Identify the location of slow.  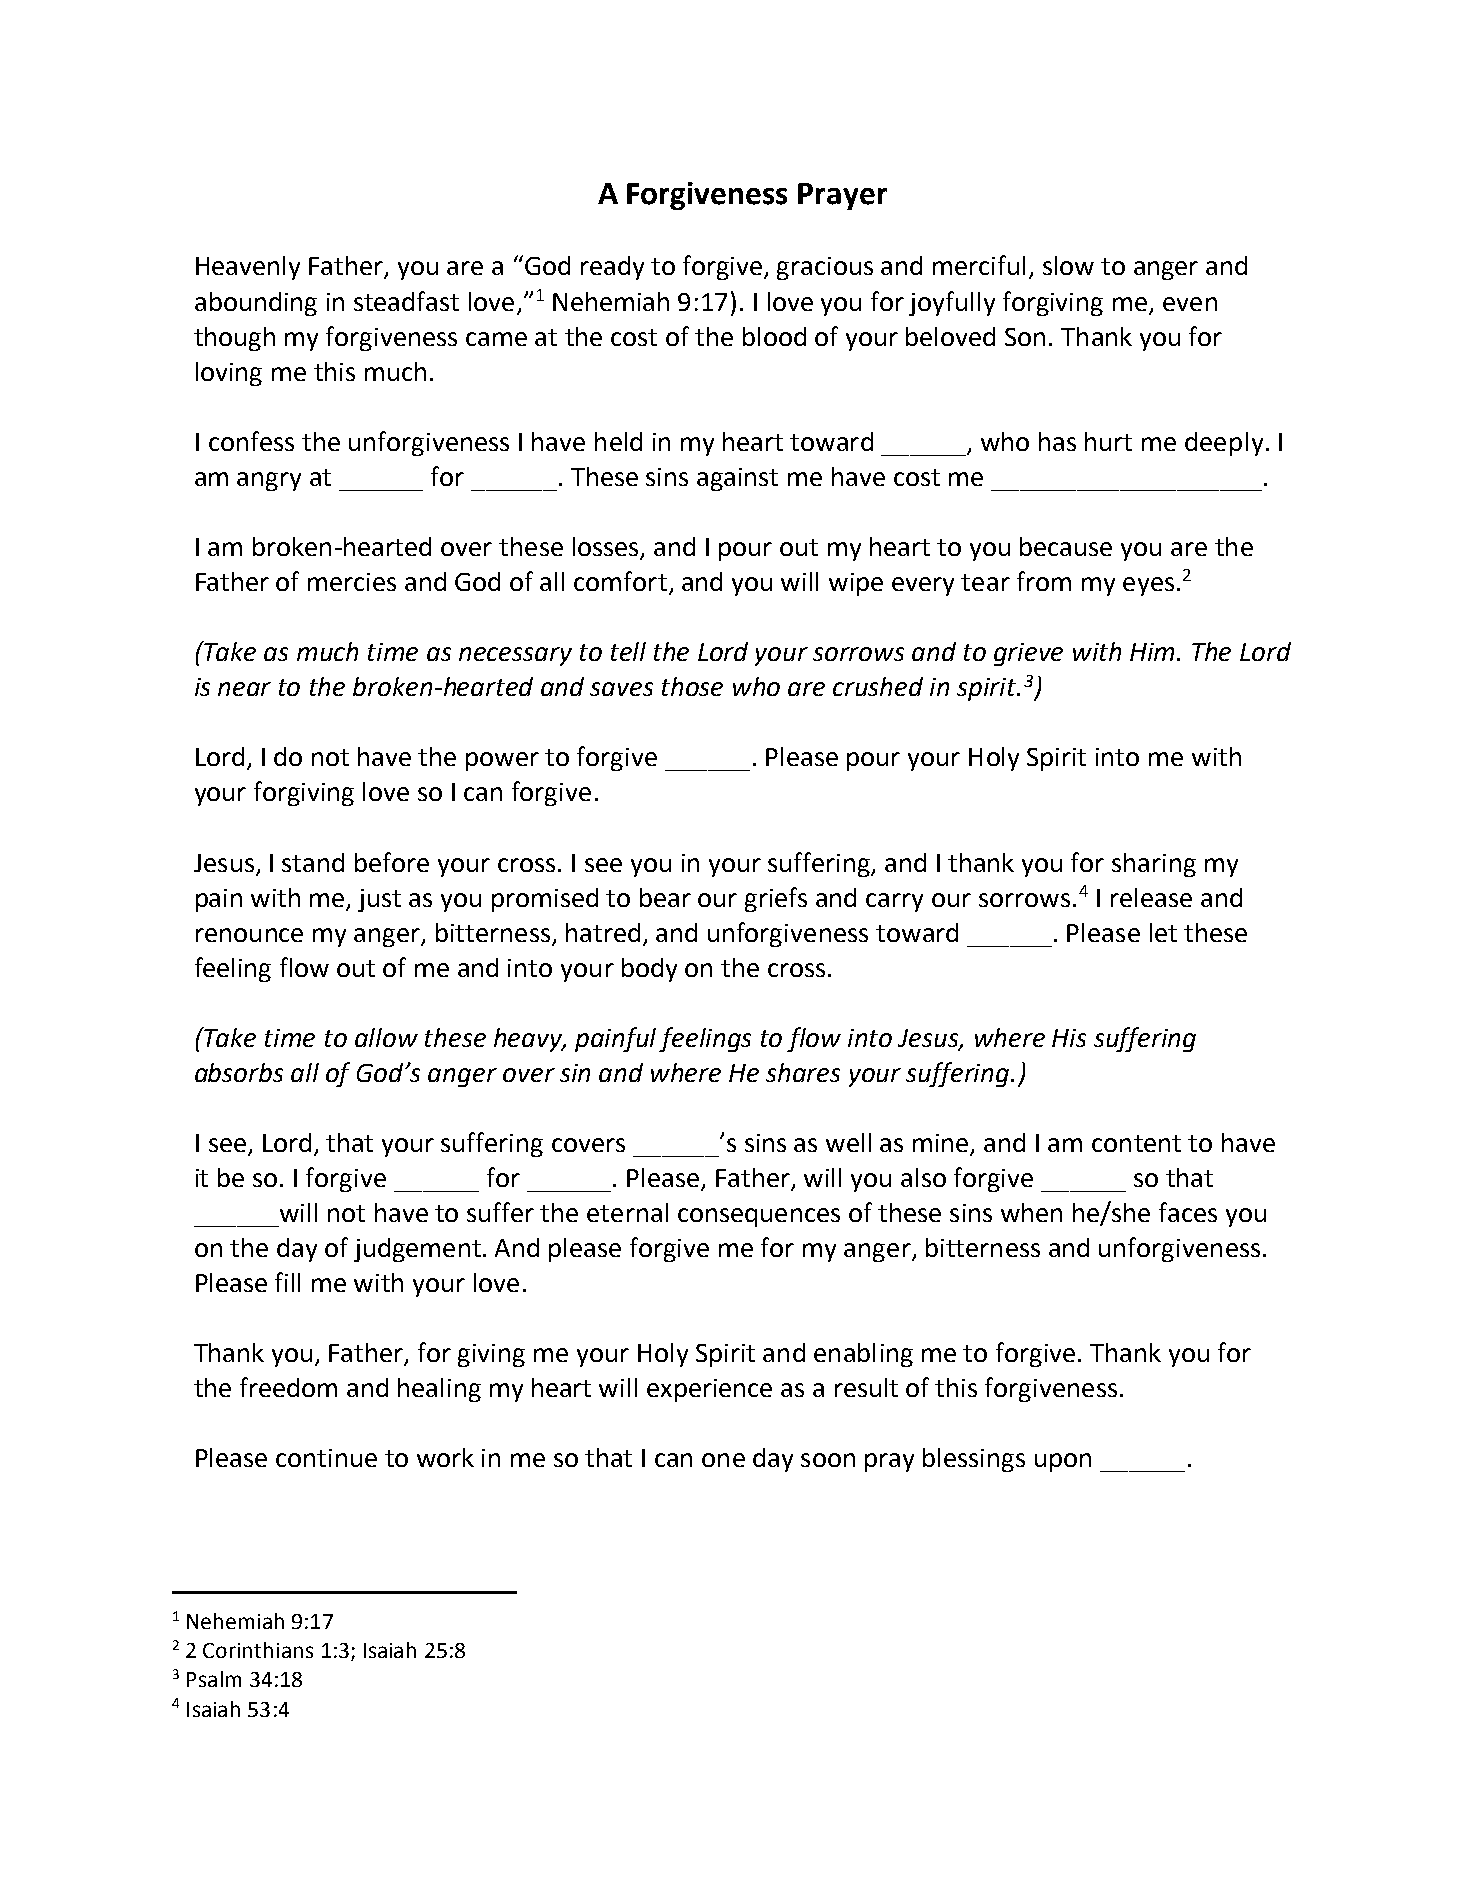
(1068, 265).
